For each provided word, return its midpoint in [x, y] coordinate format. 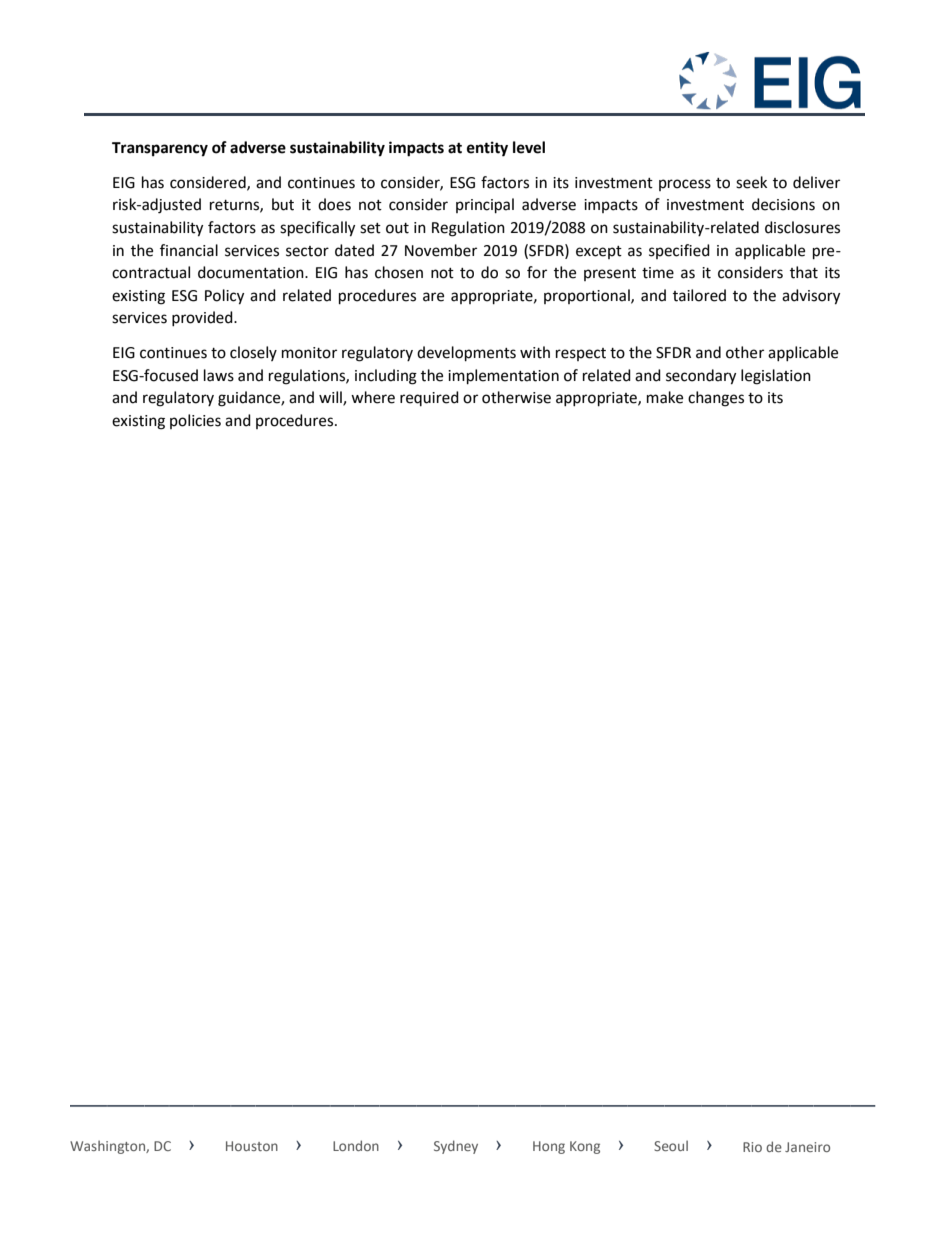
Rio [752, 1147]
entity [487, 149]
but [283, 204]
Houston [252, 1146]
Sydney [456, 1147]
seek [751, 182]
